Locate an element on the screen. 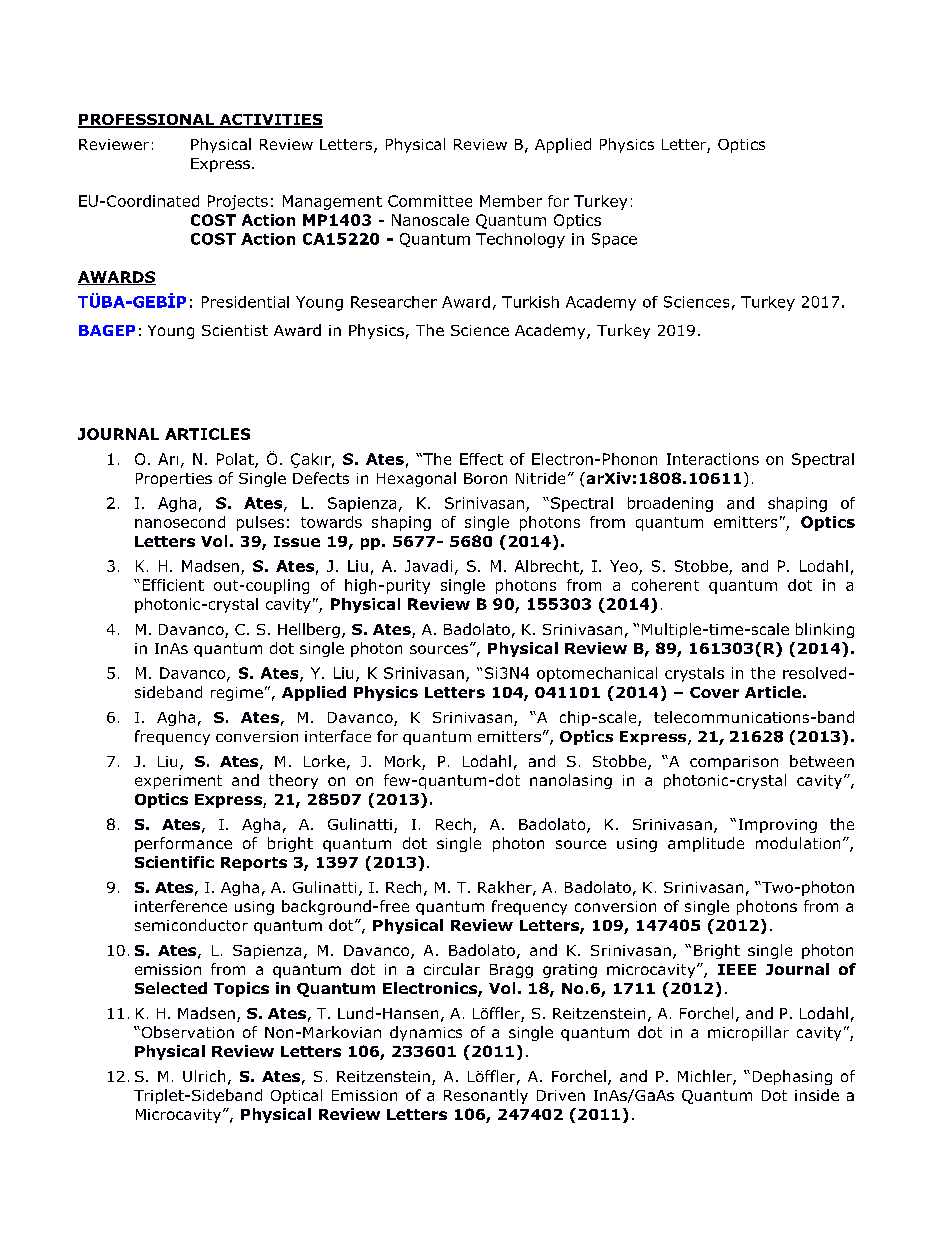 Image resolution: width=952 pixels, height=1233 pixels. Ulrich is located at coordinates (204, 1076).
